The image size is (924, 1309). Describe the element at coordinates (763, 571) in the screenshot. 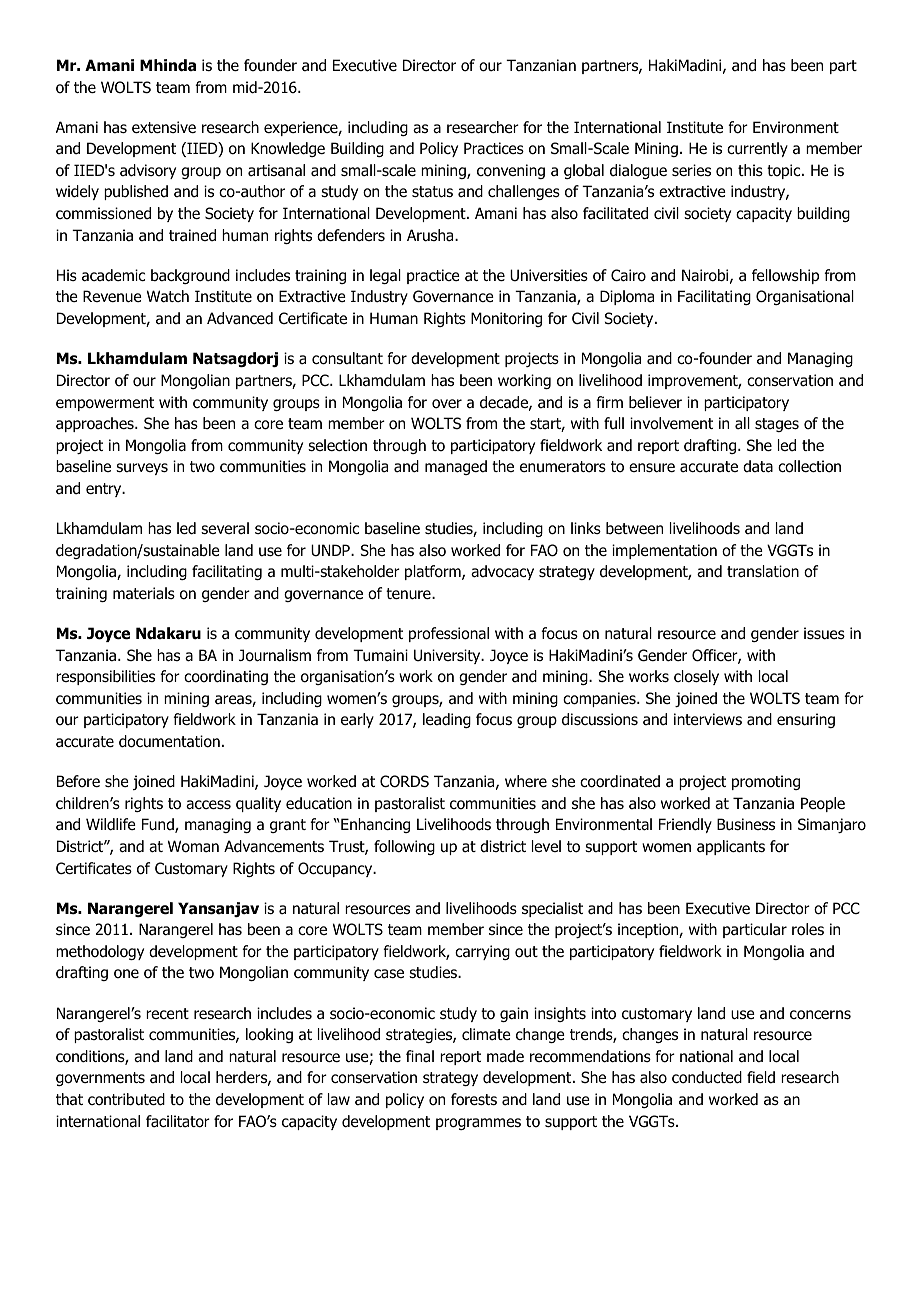

I see `translation` at that location.
